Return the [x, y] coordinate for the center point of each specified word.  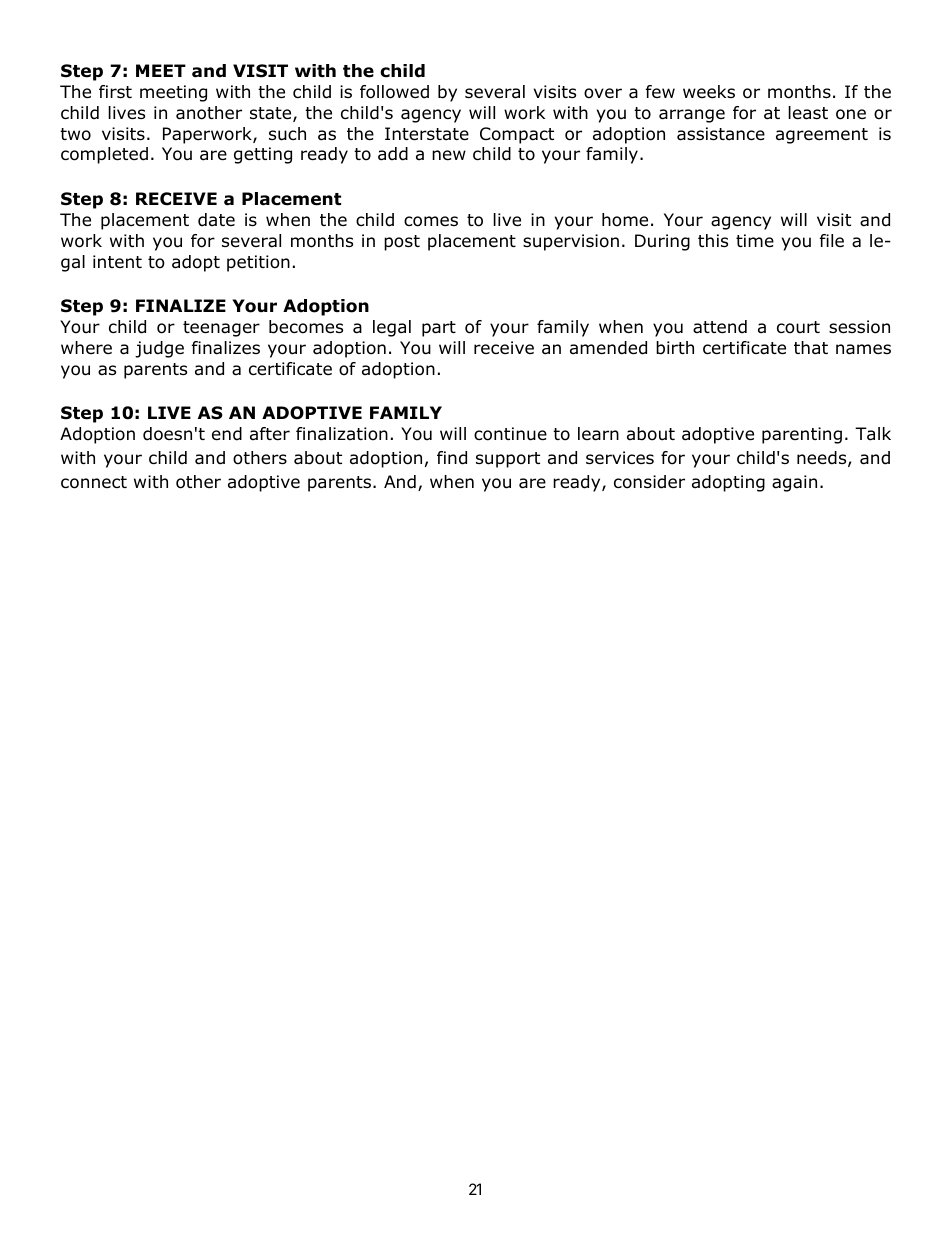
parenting [802, 435]
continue [510, 434]
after [270, 434]
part [439, 329]
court [798, 327]
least [808, 113]
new [449, 155]
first [115, 91]
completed [104, 155]
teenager [221, 329]
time [755, 241]
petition [258, 263]
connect [94, 482]
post [402, 243]
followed [394, 92]
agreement [822, 136]
